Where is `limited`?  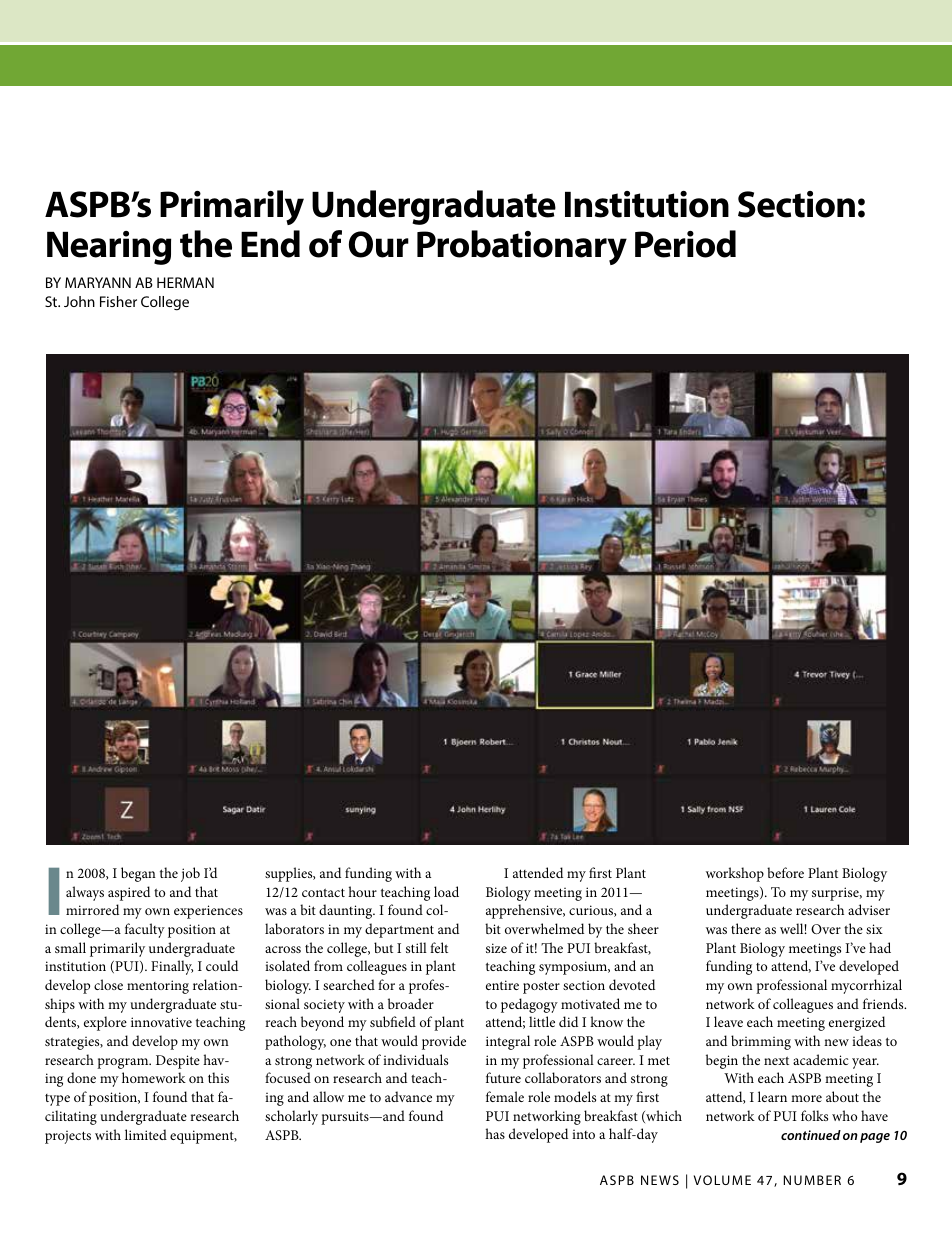
limited is located at coordinates (146, 1134).
